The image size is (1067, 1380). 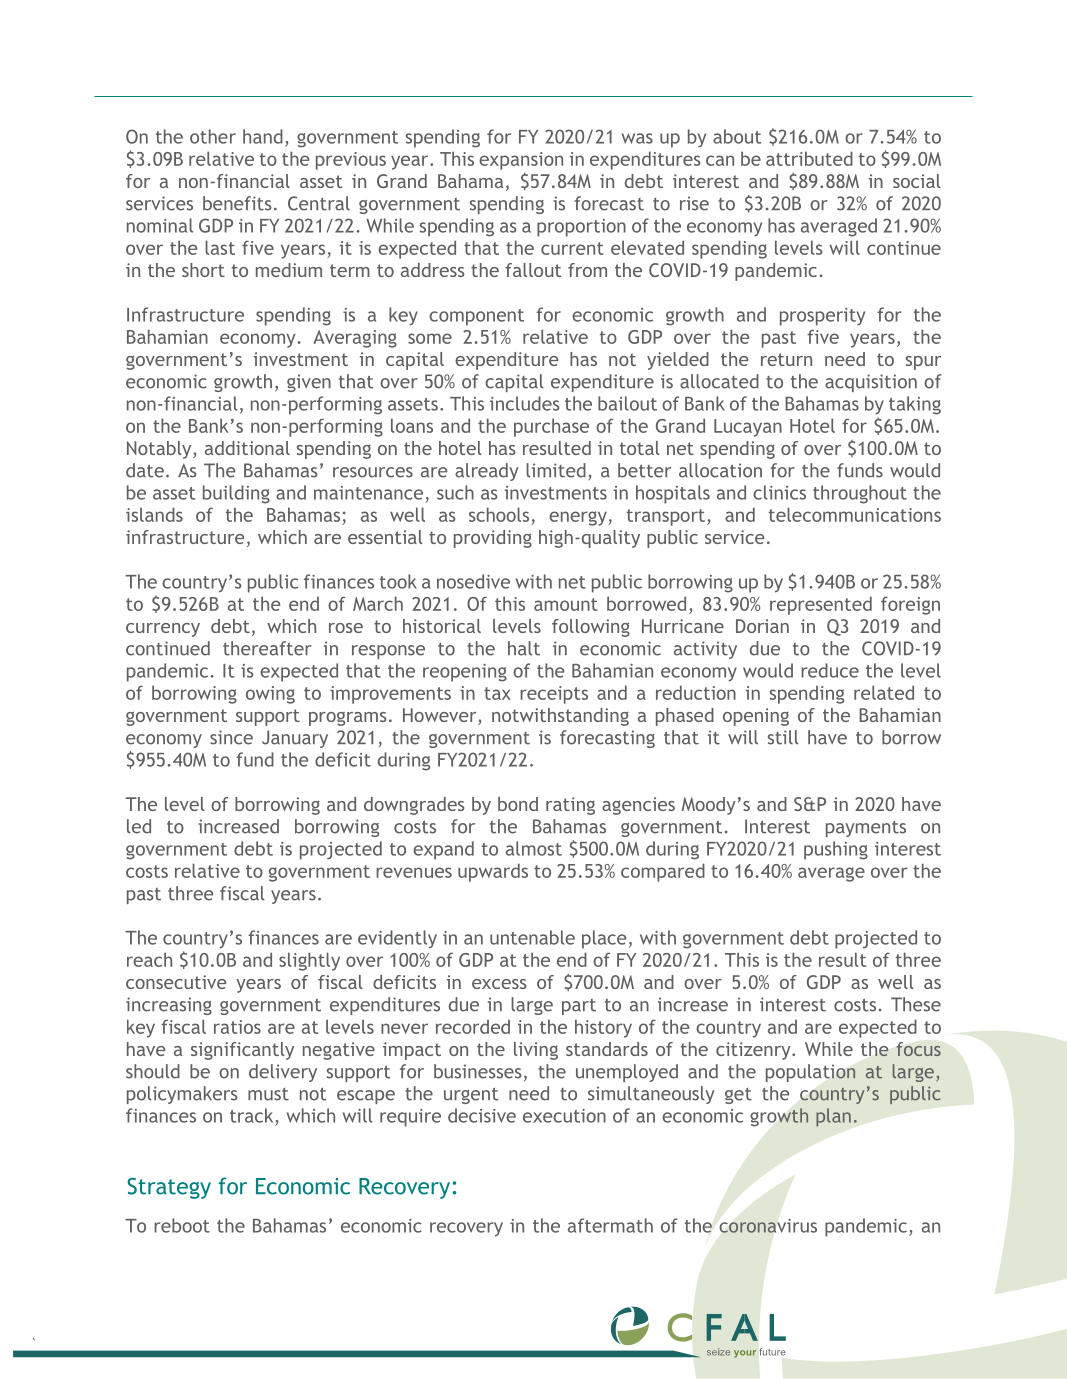 I want to click on receipts, so click(x=554, y=695).
